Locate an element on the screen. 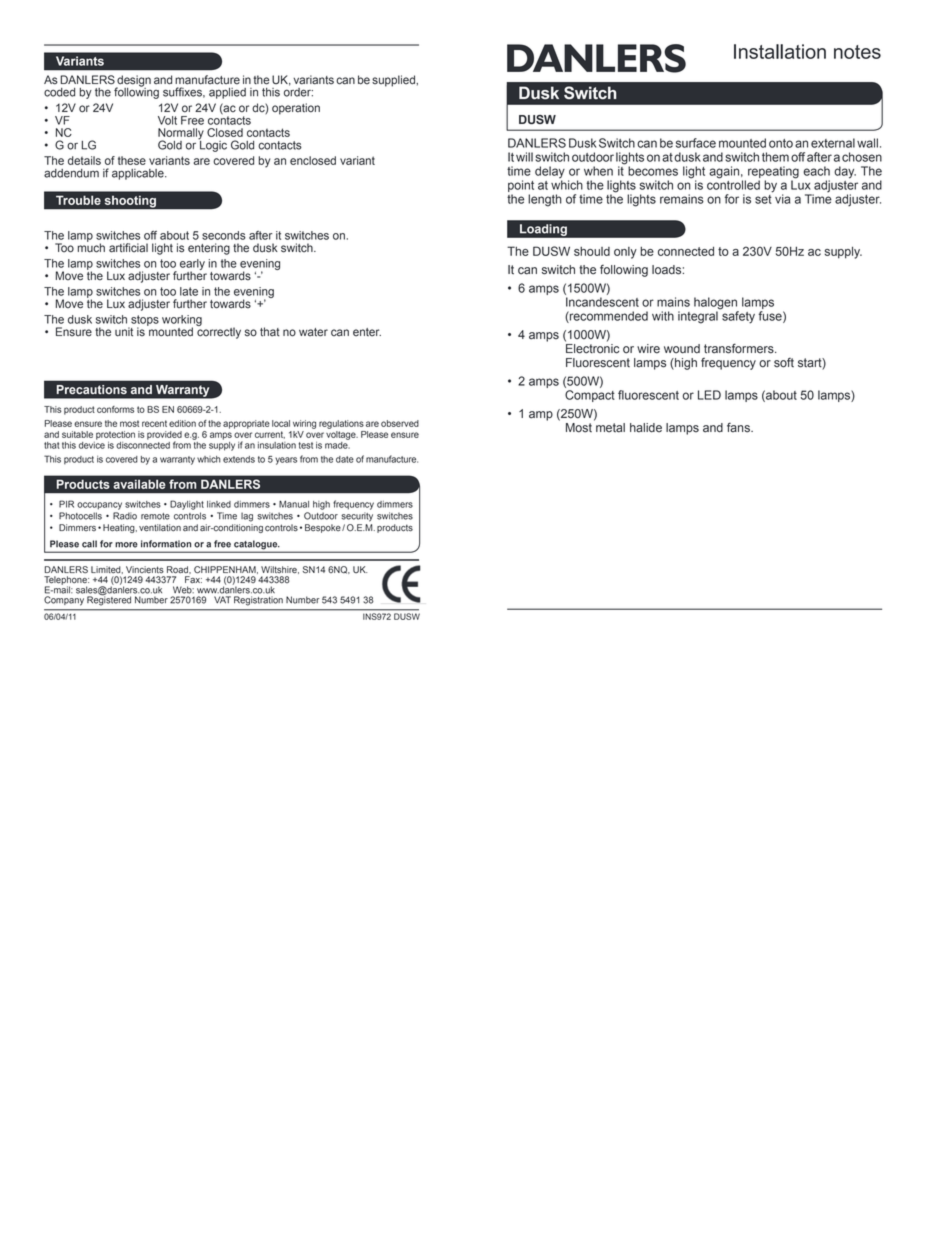  VAT is located at coordinates (222, 599).
